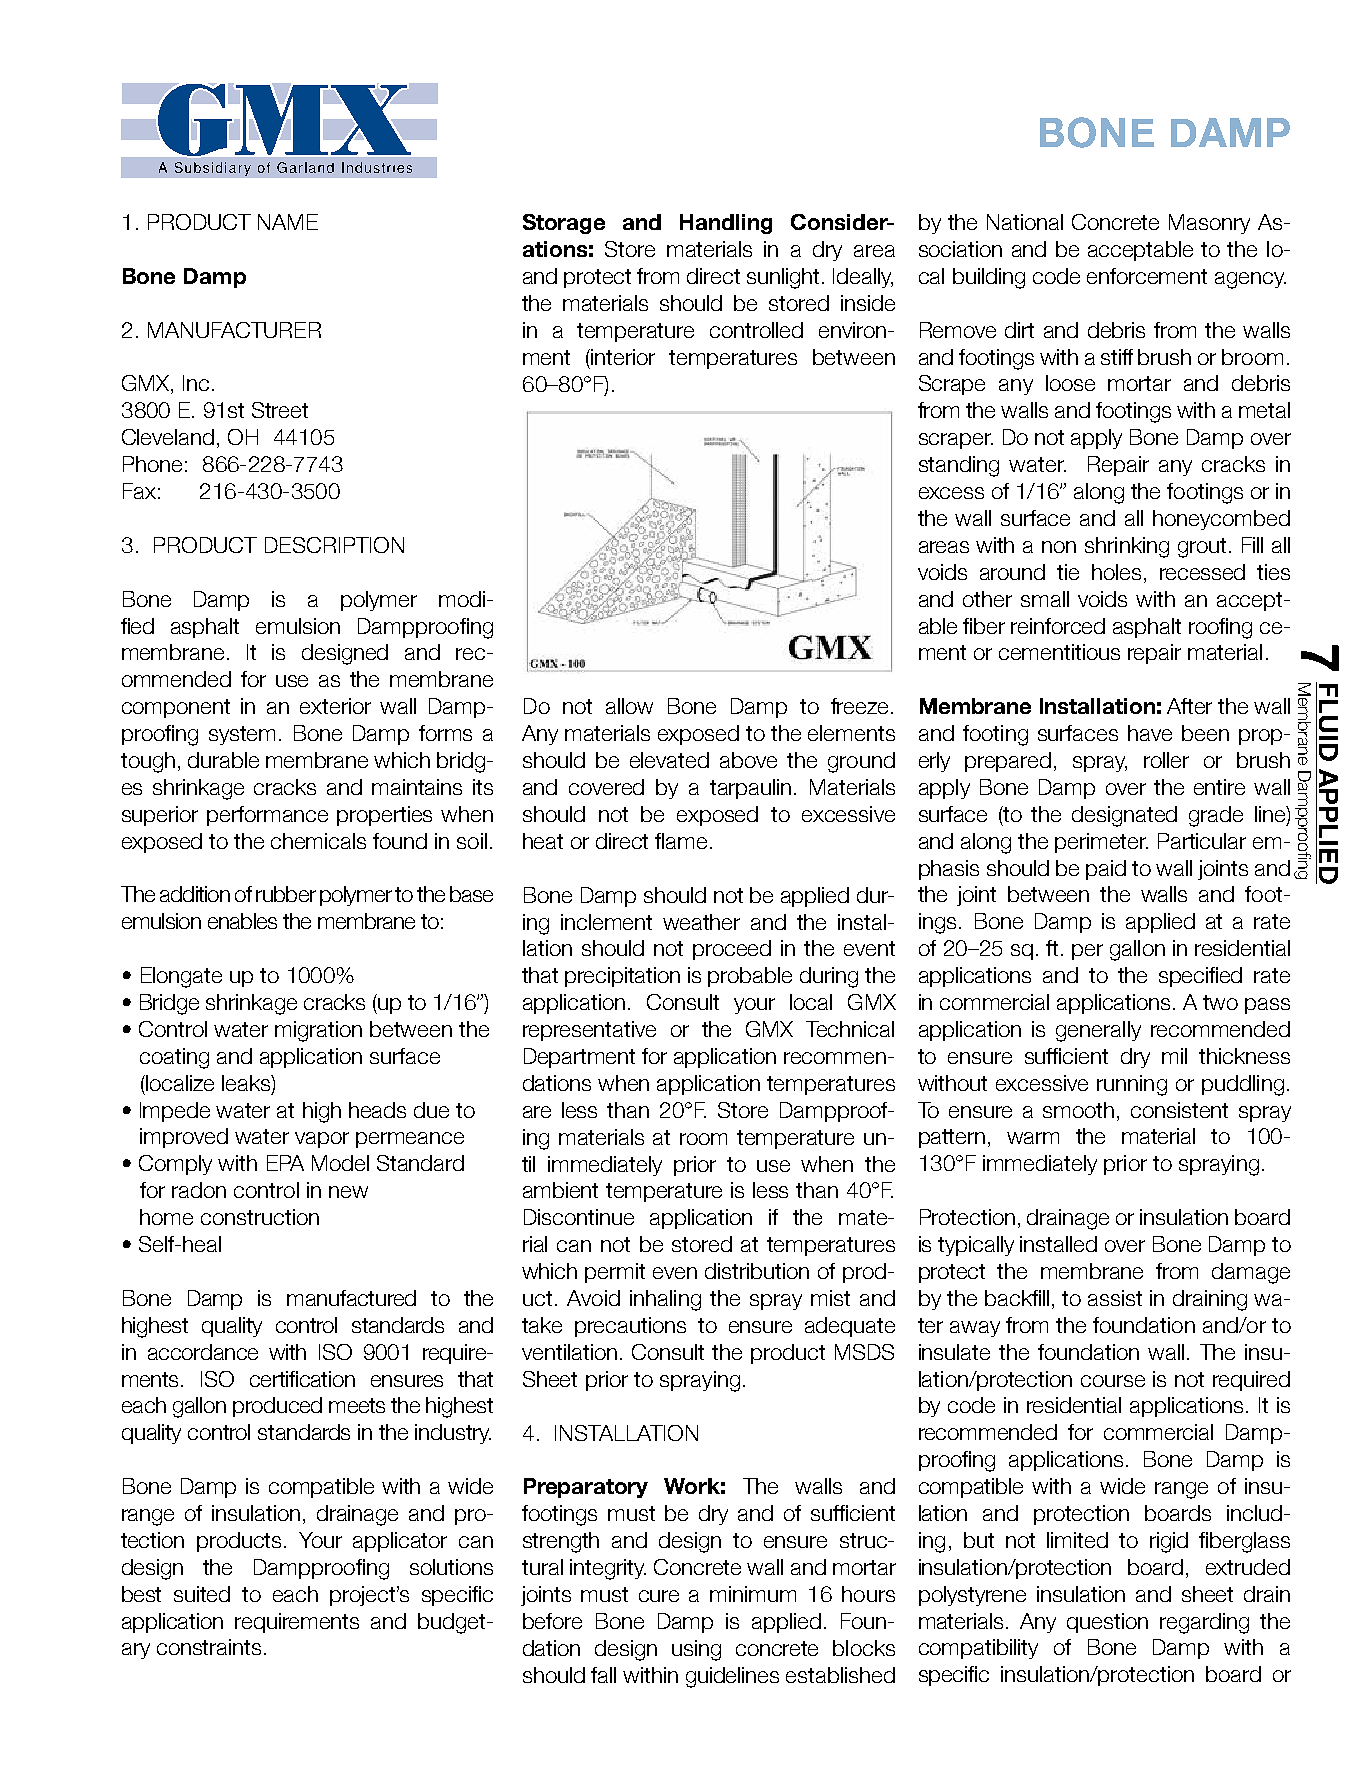 Image resolution: width=1372 pixels, height=1775 pixels. I want to click on NAME, so click(288, 222).
